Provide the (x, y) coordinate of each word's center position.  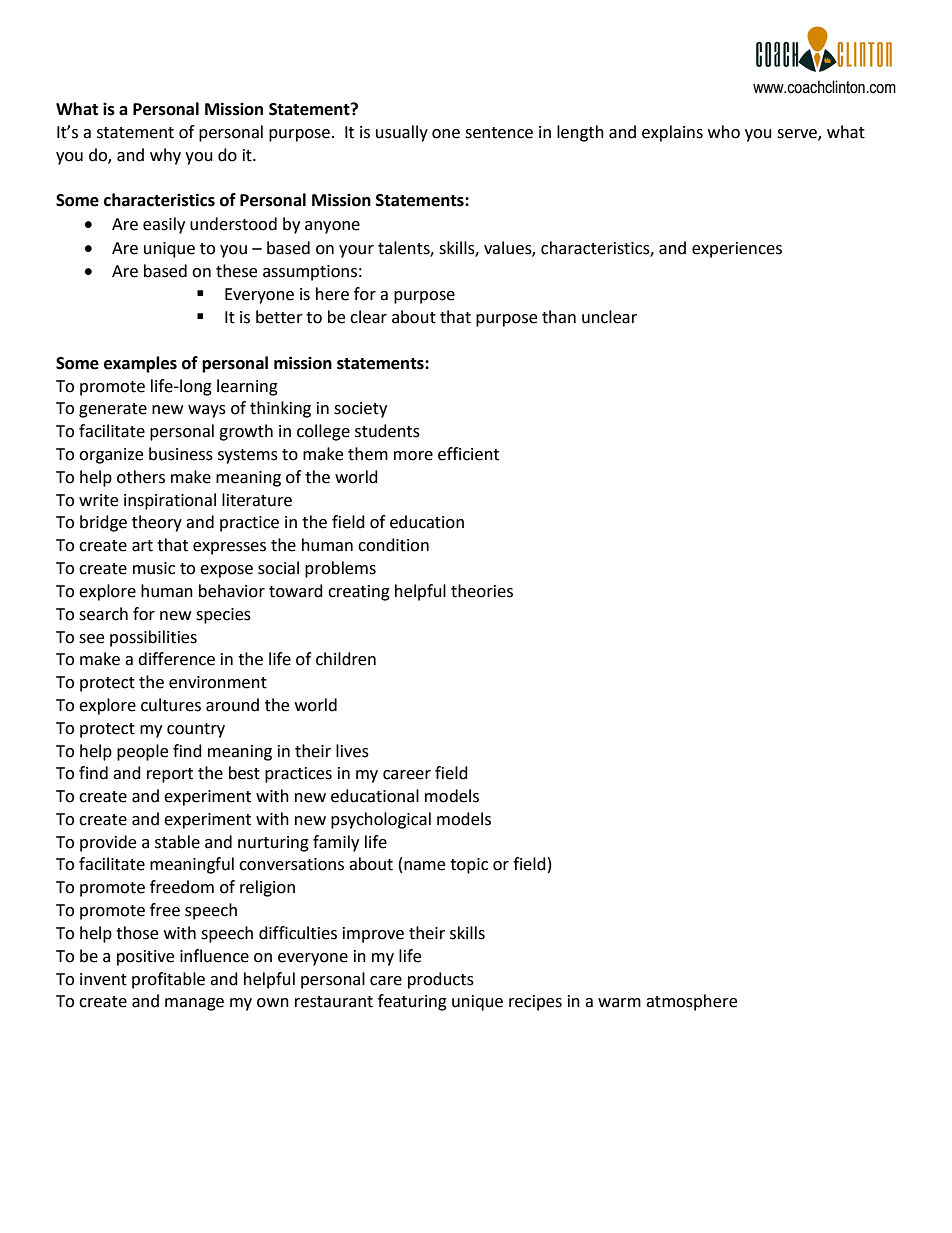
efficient (468, 454)
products (441, 980)
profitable (168, 980)
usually (402, 133)
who (724, 132)
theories (482, 591)
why (165, 156)
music (154, 568)
